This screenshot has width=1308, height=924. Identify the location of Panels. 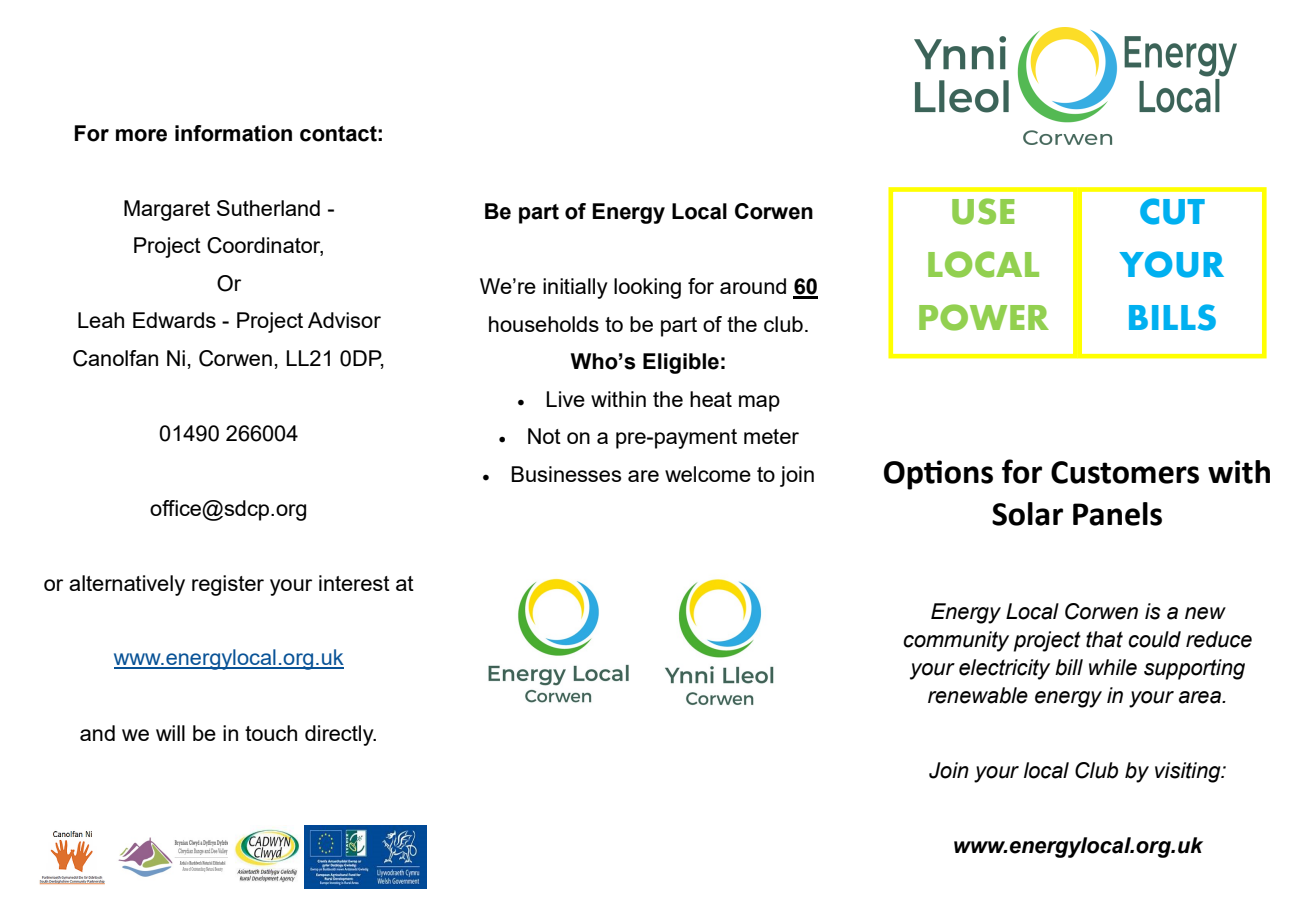
(1117, 514).
